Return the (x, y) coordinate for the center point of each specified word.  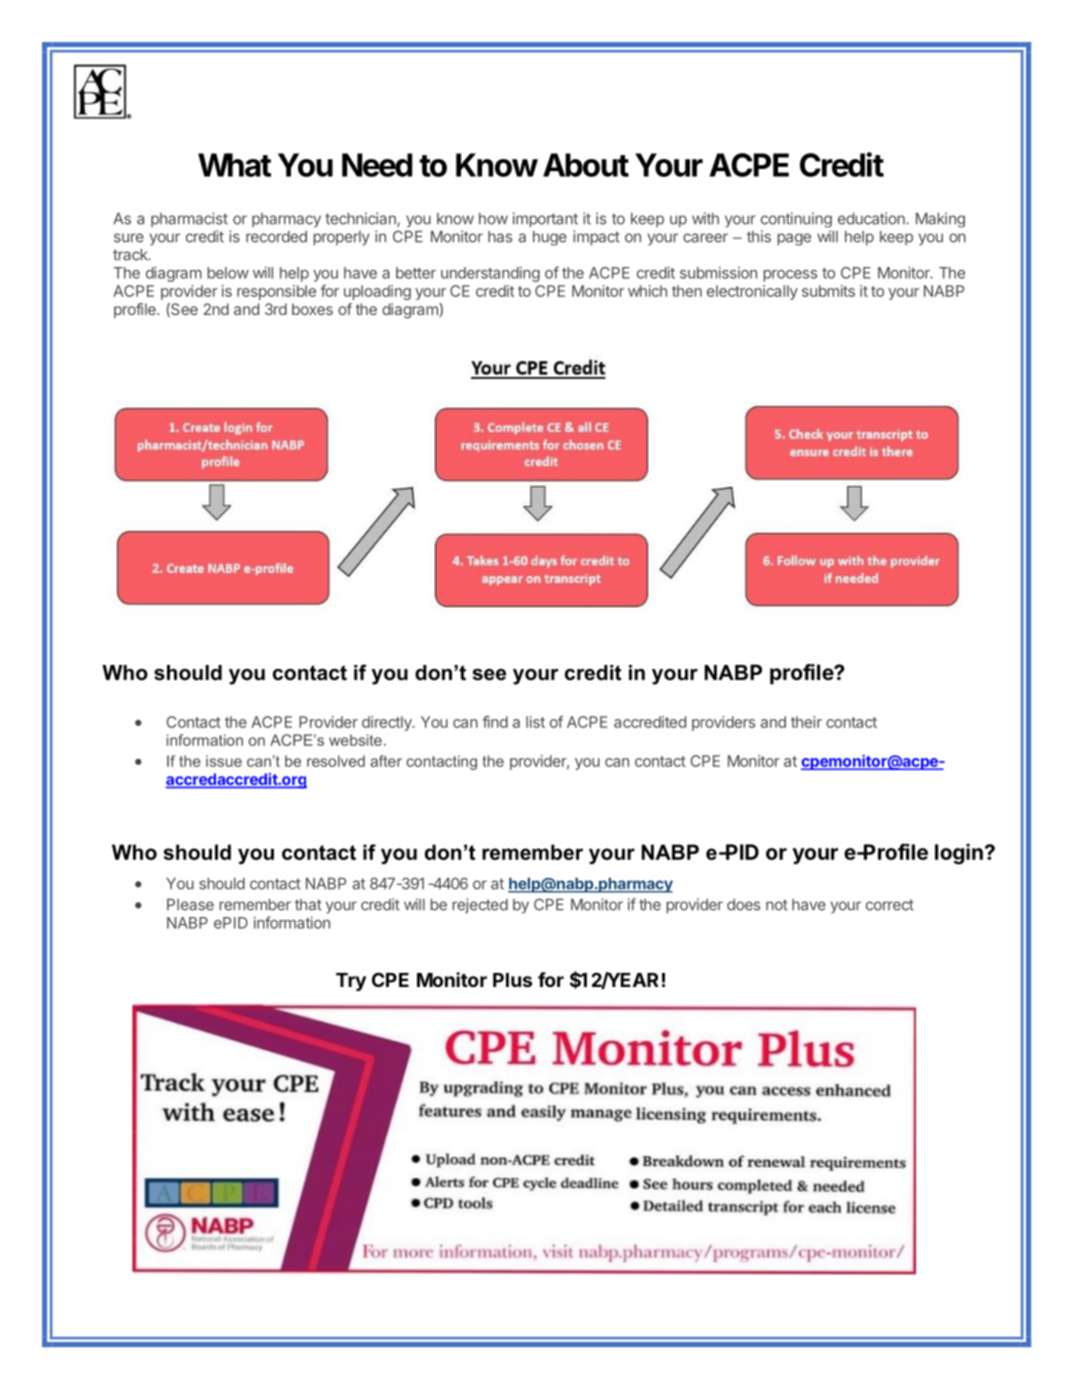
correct (890, 905)
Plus (512, 980)
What (234, 165)
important (545, 219)
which (647, 291)
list (535, 722)
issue (224, 761)
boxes (312, 309)
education (872, 218)
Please (190, 905)
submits (828, 291)
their (806, 722)
